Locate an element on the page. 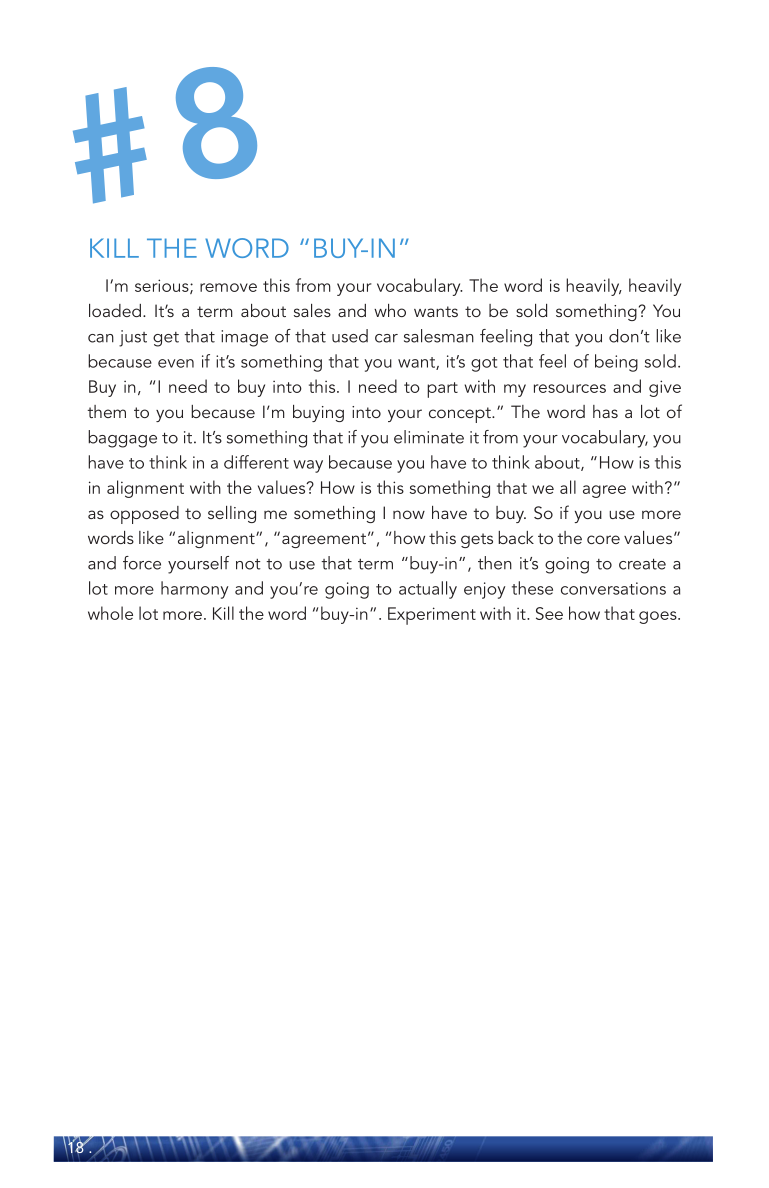 The height and width of the document is (1188, 769). opposed is located at coordinates (144, 515).
